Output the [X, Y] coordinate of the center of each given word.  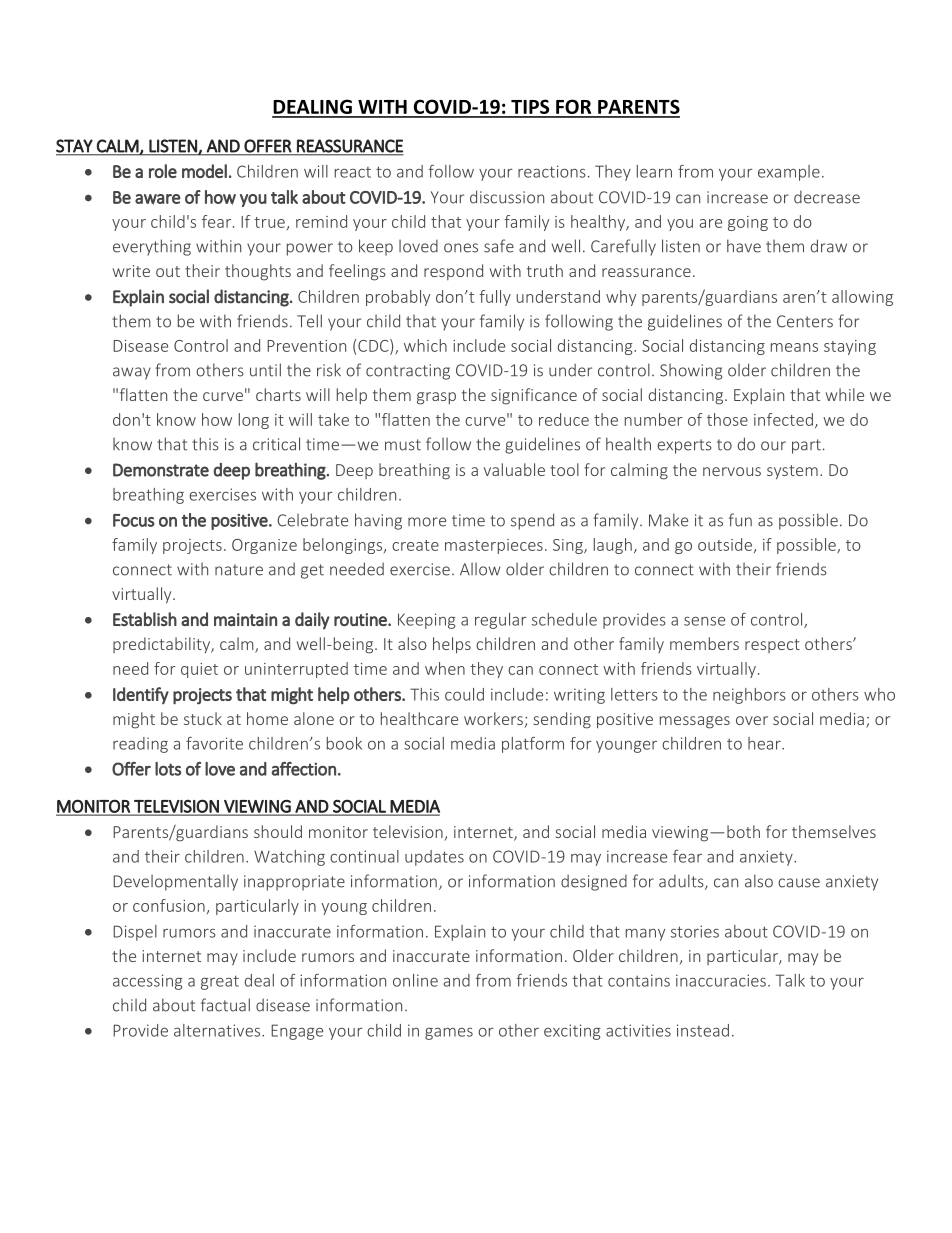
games [449, 1034]
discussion [507, 197]
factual [225, 1005]
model [204, 171]
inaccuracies [721, 980]
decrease [827, 197]
